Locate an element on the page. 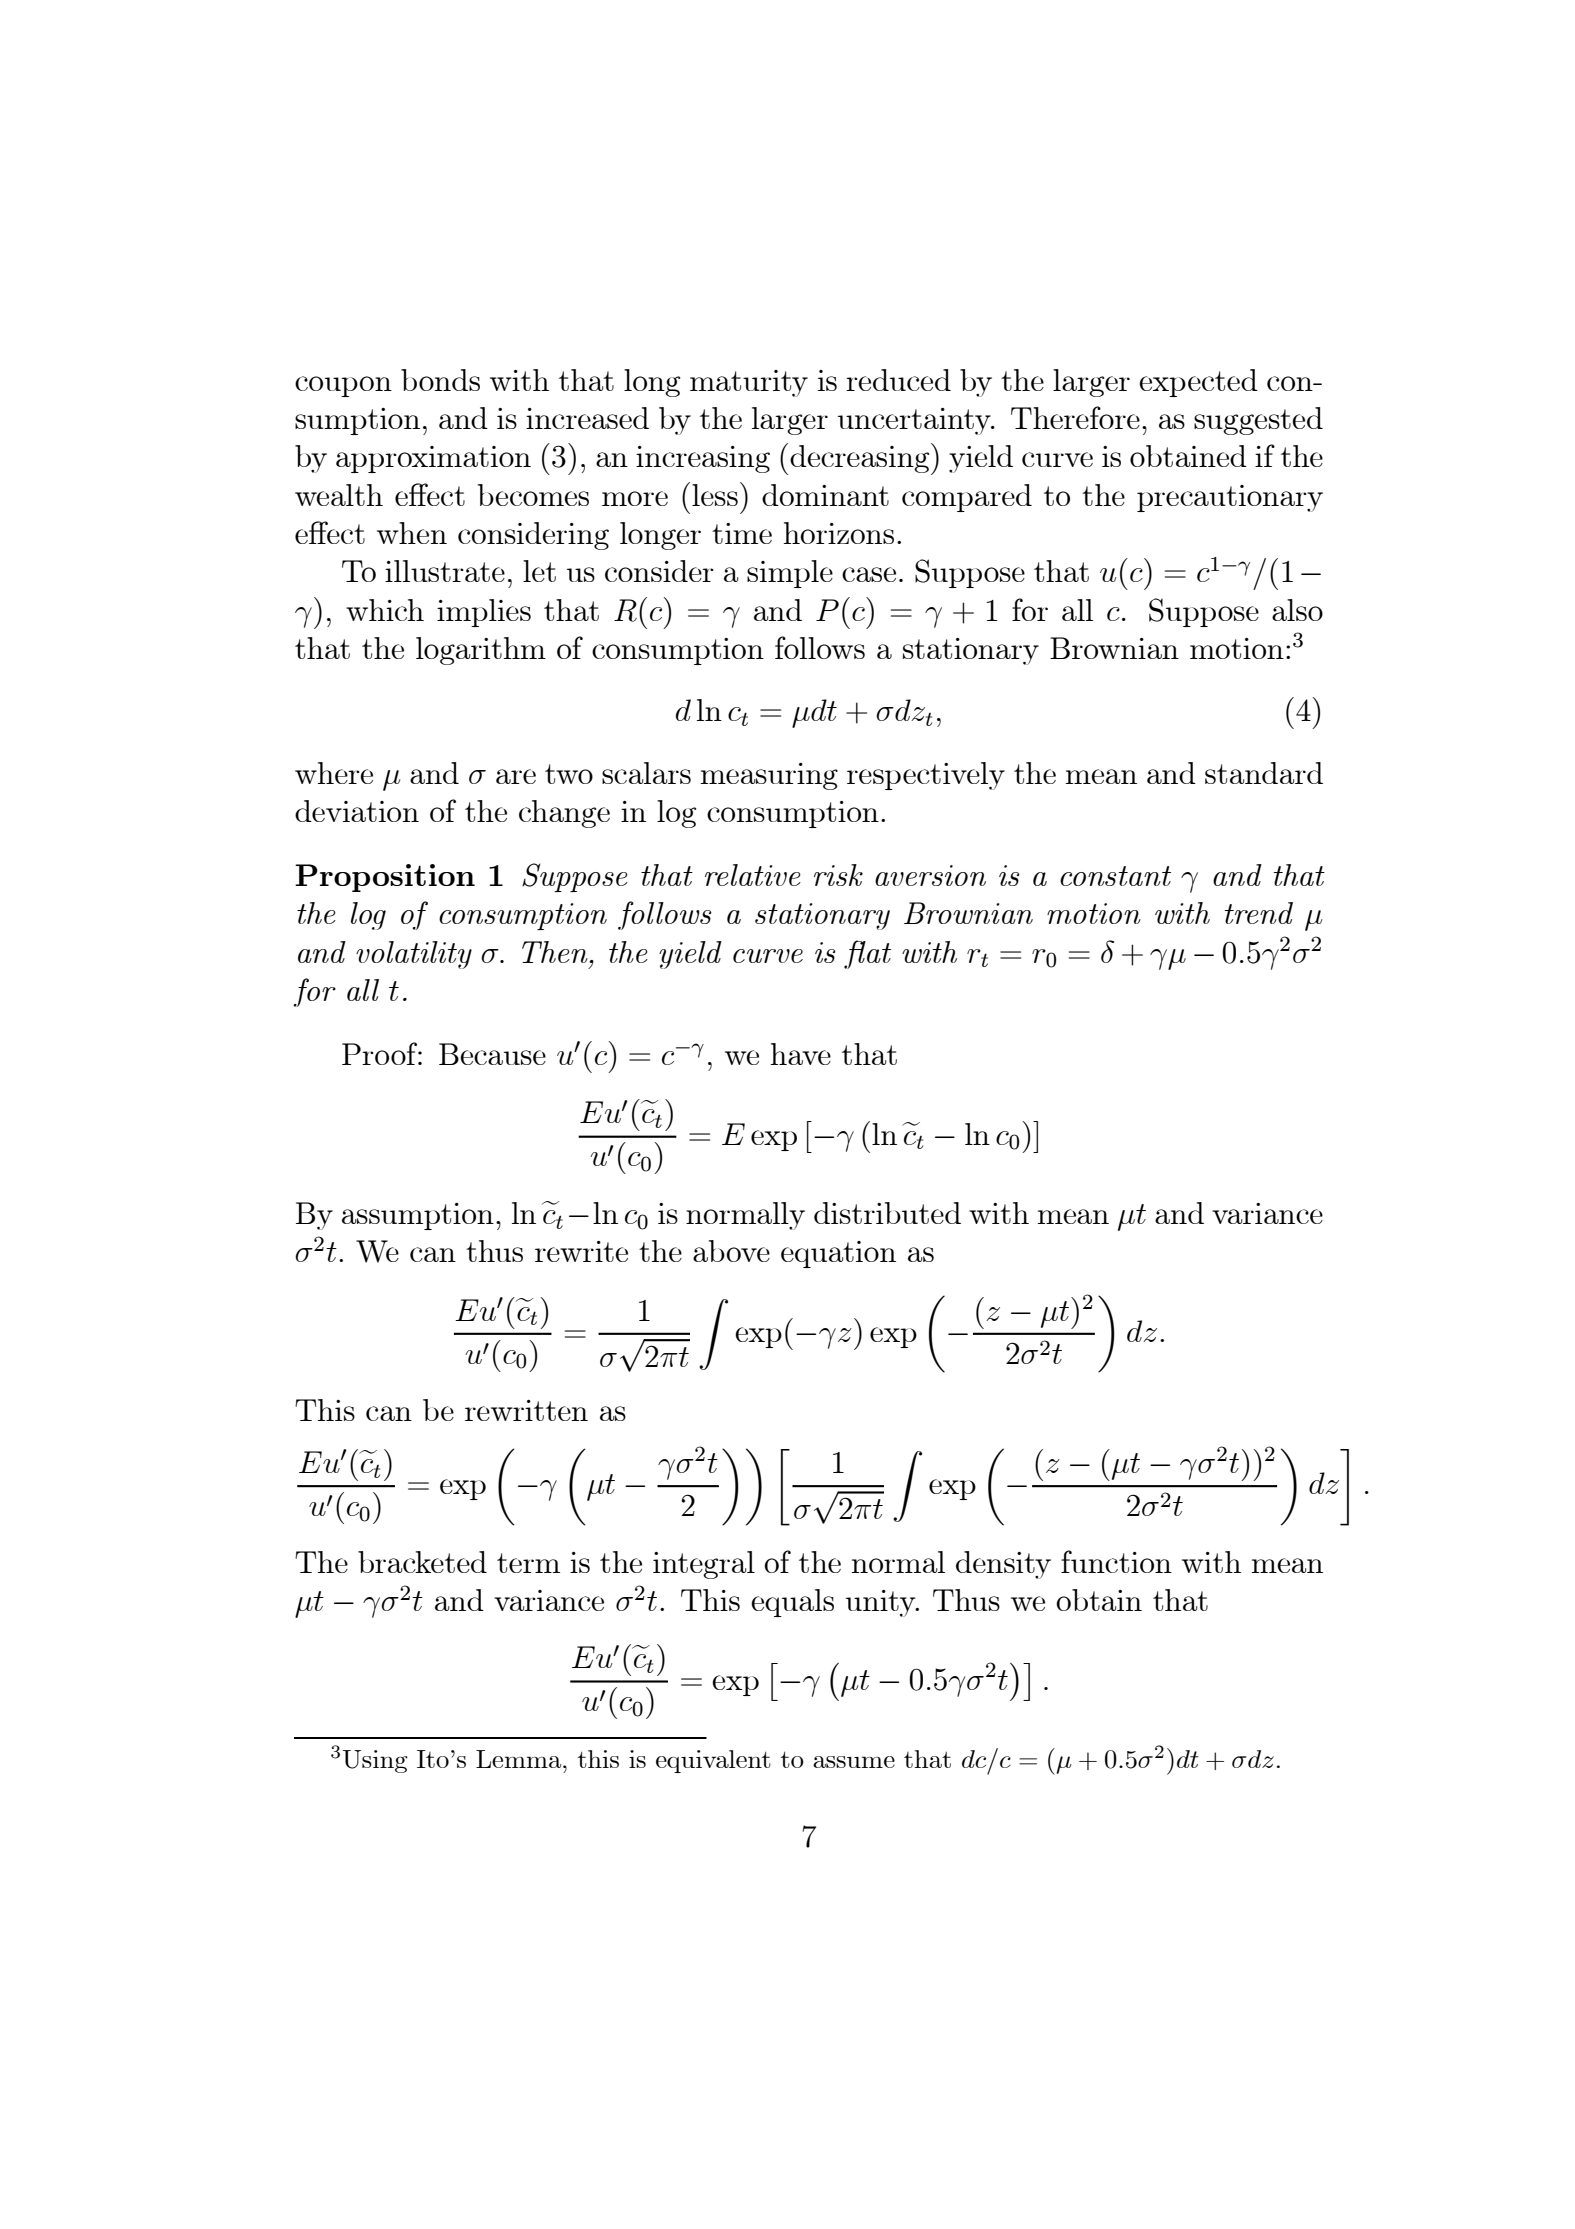 This document has width=1575, height=2229. decreasing is located at coordinates (861, 459).
